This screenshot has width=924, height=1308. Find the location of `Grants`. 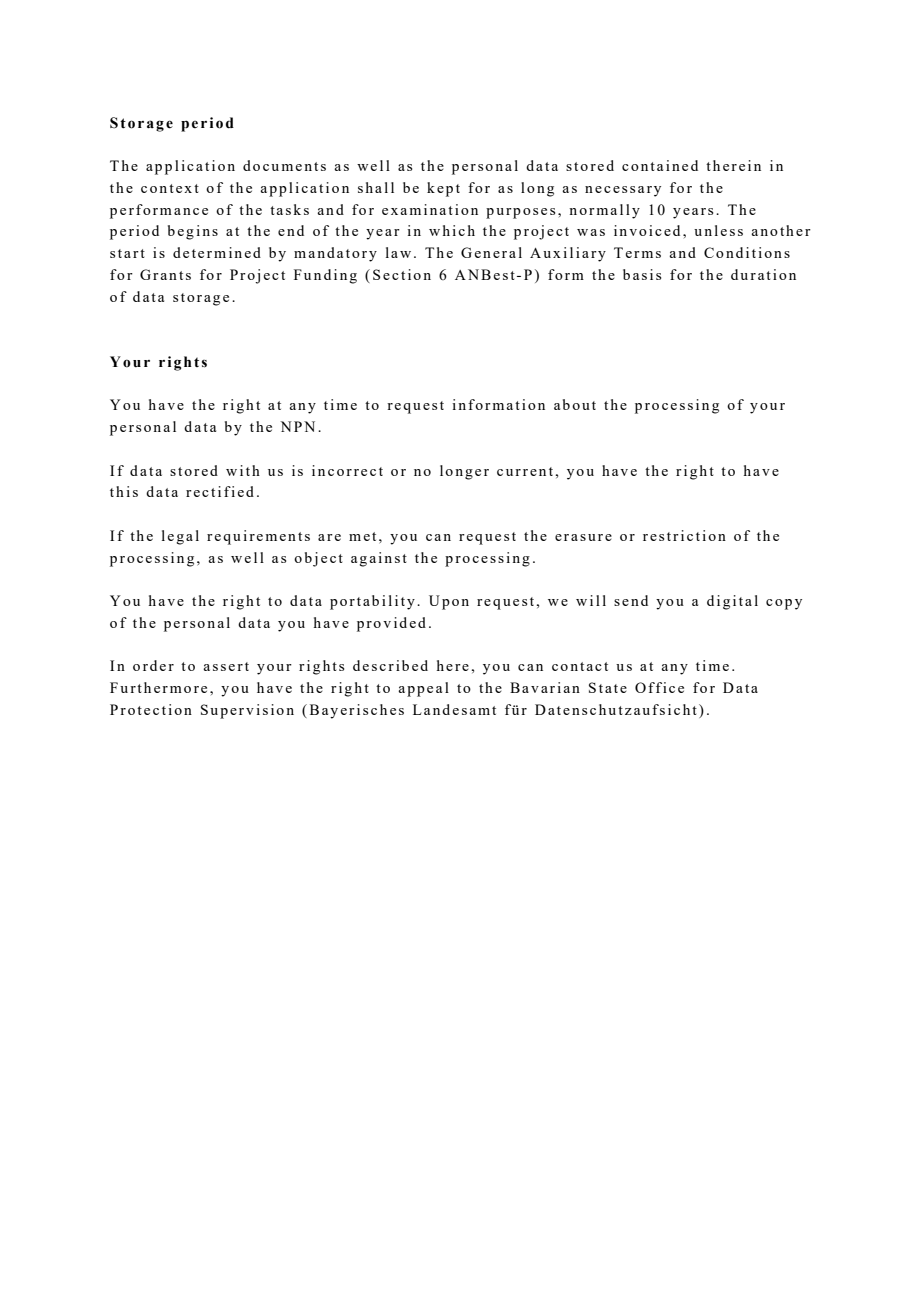

Grants is located at coordinates (165, 274).
